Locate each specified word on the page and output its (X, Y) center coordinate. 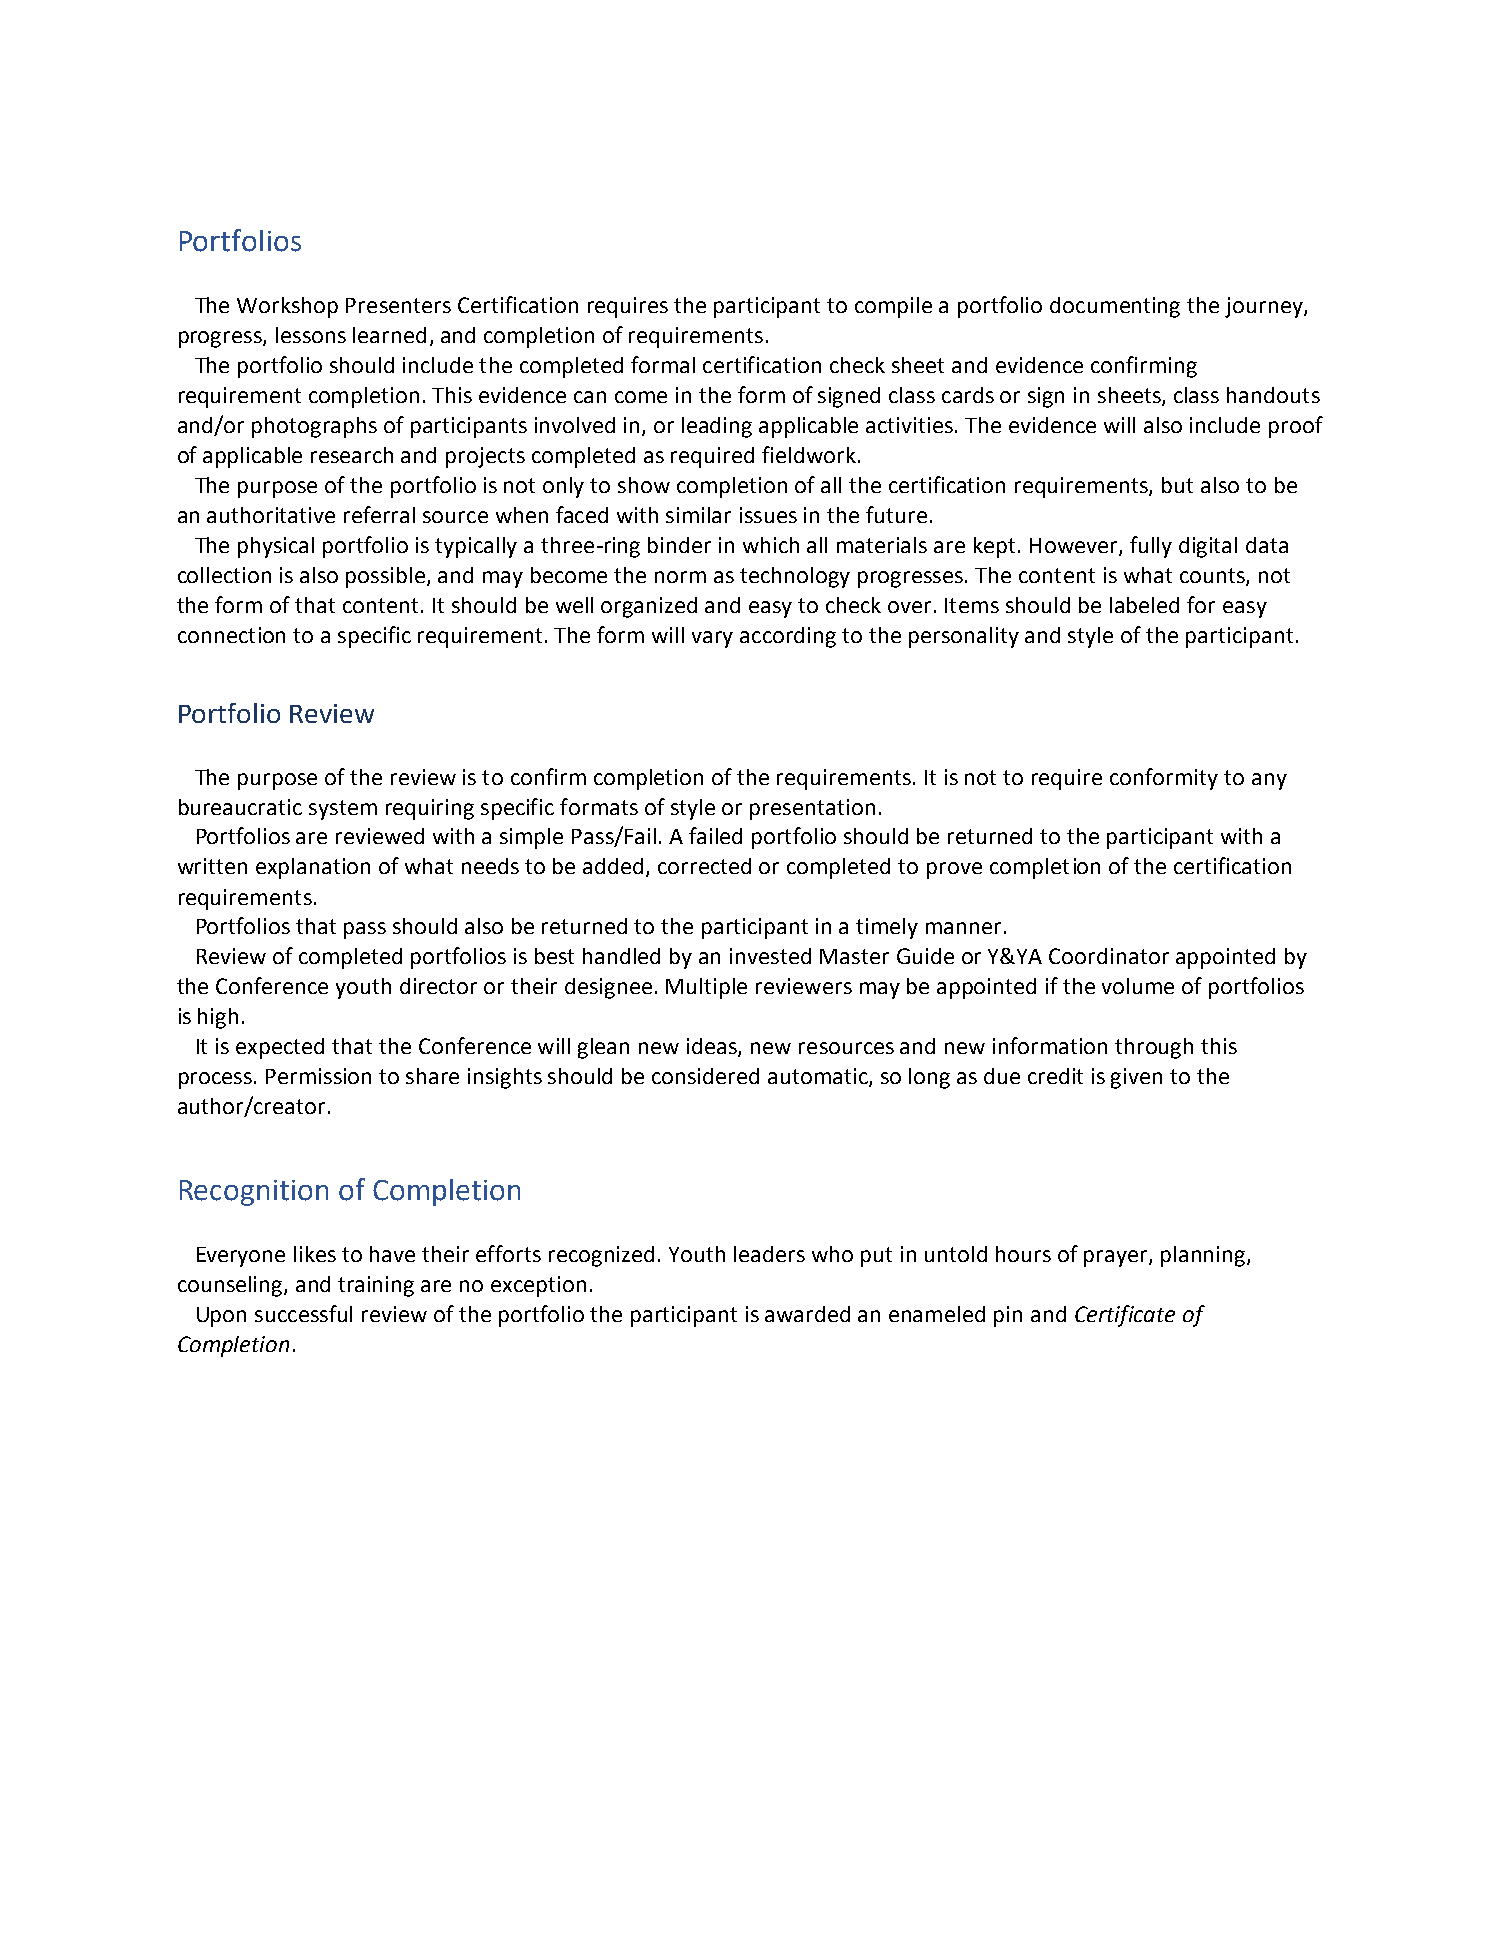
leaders (769, 1254)
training (376, 1286)
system (343, 810)
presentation (812, 809)
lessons (311, 335)
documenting (1115, 307)
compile (893, 307)
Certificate (1125, 1316)
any (1269, 781)
